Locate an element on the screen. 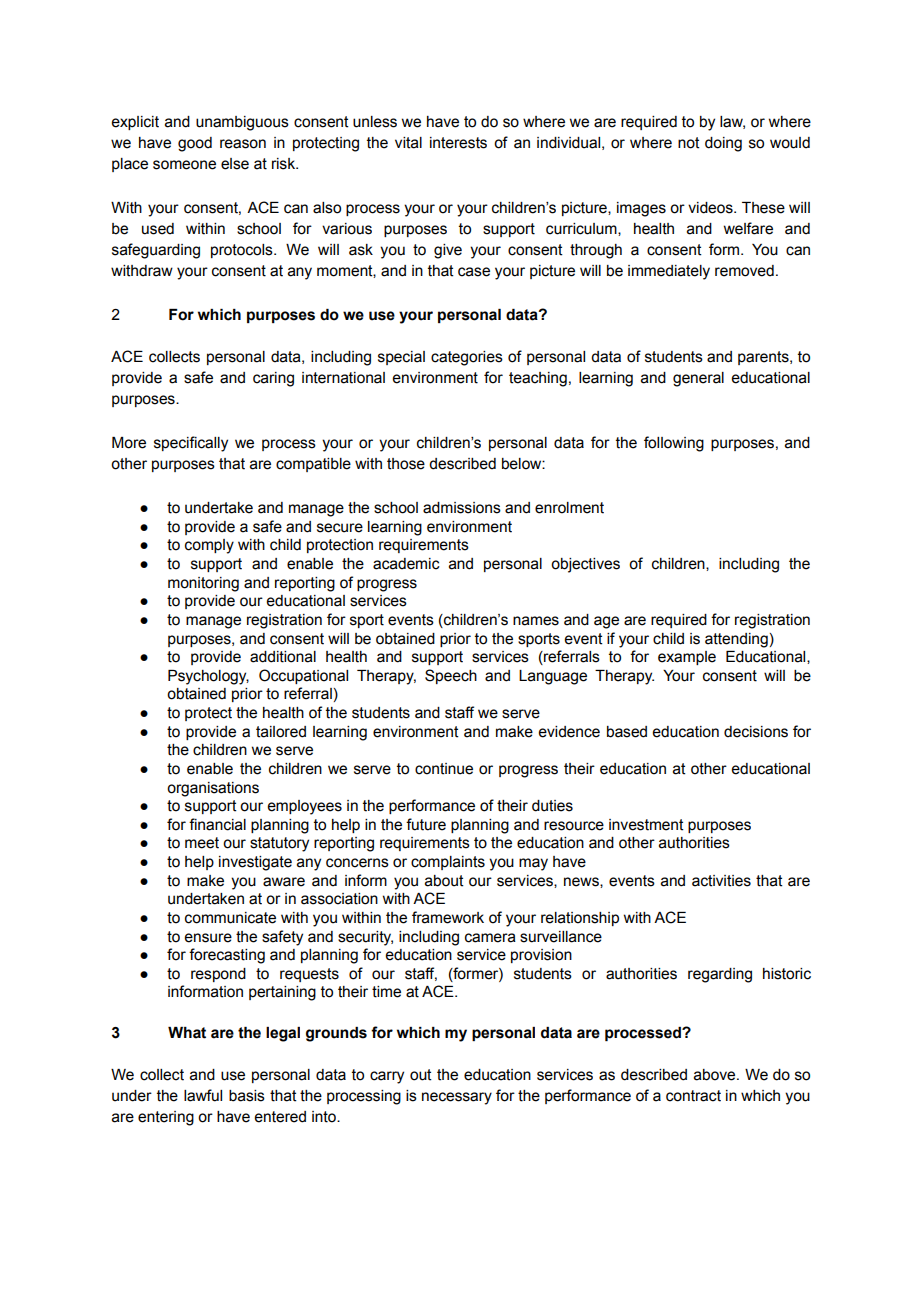  good is located at coordinates (195, 144).
